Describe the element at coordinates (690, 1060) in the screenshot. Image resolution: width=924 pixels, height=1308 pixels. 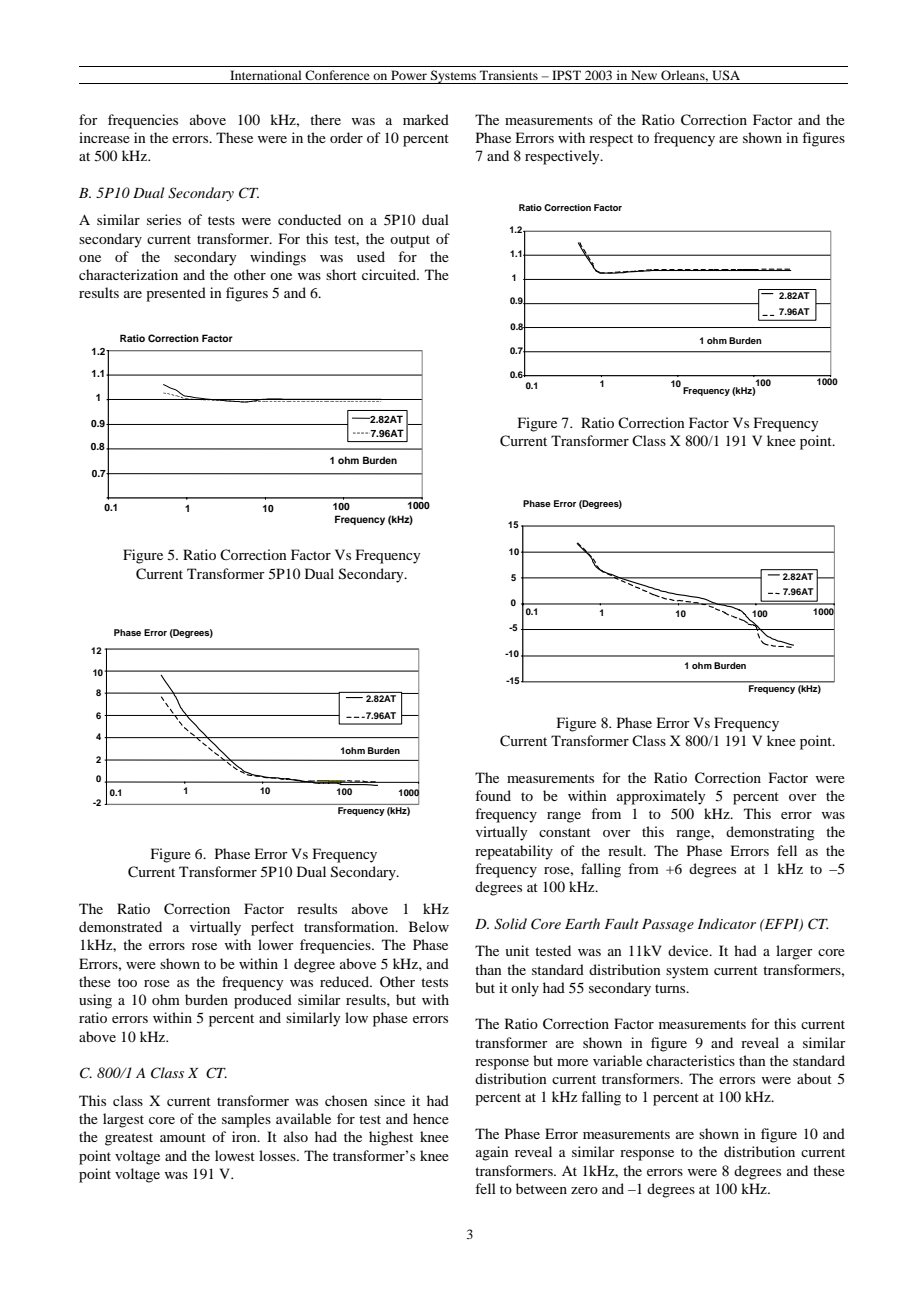
I see `characteristics` at that location.
